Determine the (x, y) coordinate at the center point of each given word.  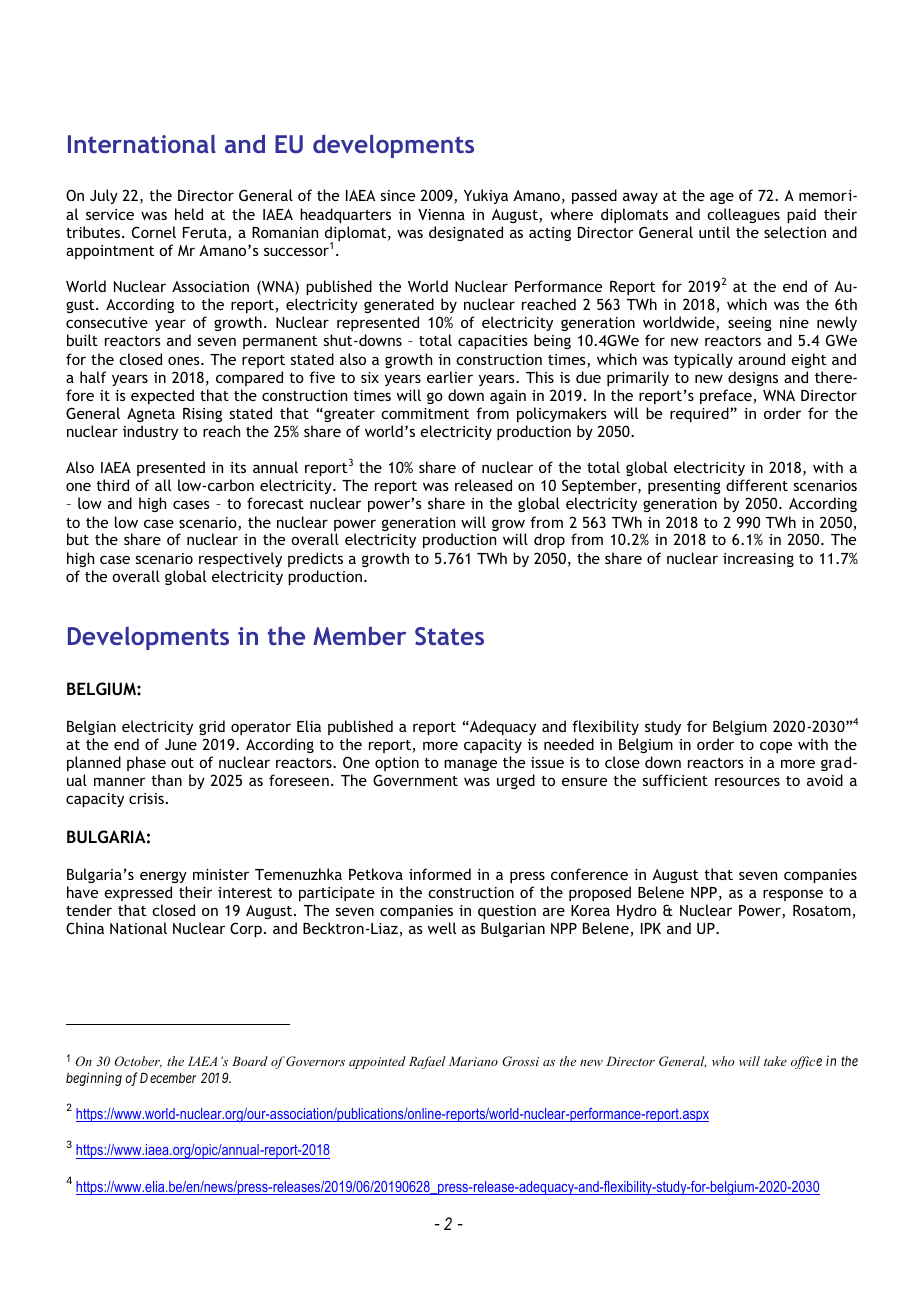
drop (549, 540)
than (167, 780)
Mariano (473, 1061)
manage (470, 765)
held (189, 214)
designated (466, 233)
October (138, 1062)
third (113, 485)
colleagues (743, 215)
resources (747, 781)
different (757, 485)
